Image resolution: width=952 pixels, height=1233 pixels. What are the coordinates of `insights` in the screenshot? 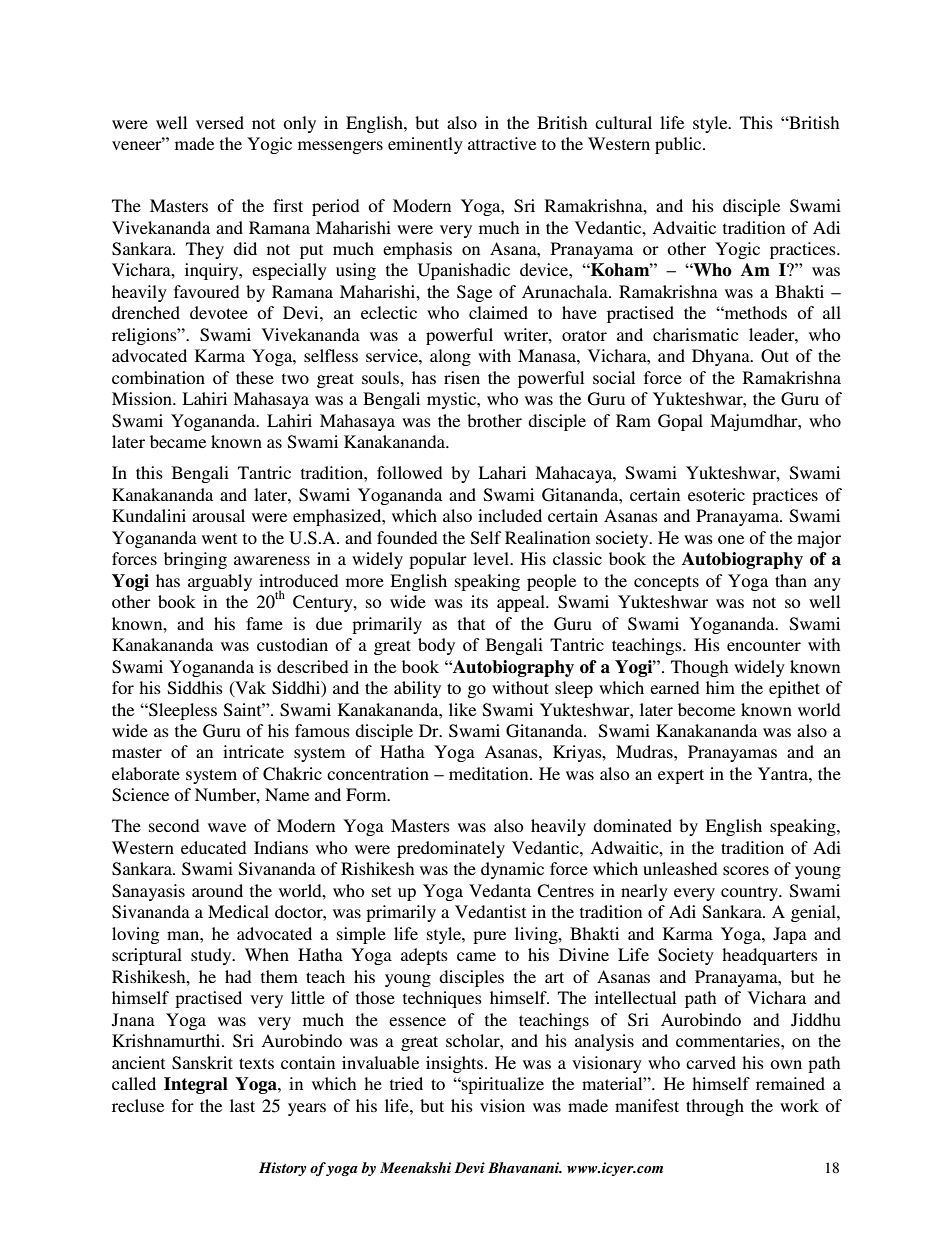 It's located at (456, 1064).
